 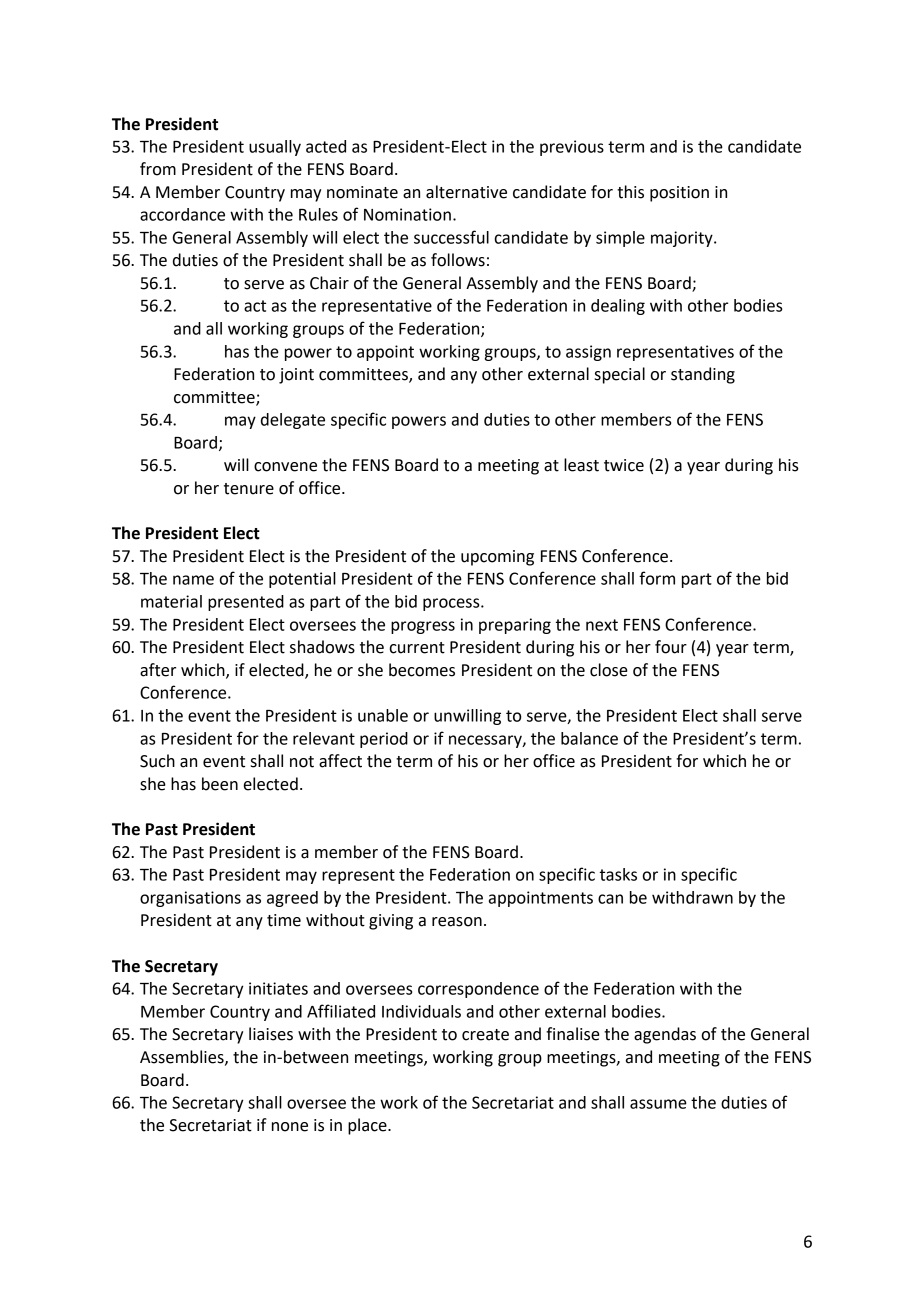 I want to click on period, so click(x=384, y=740).
